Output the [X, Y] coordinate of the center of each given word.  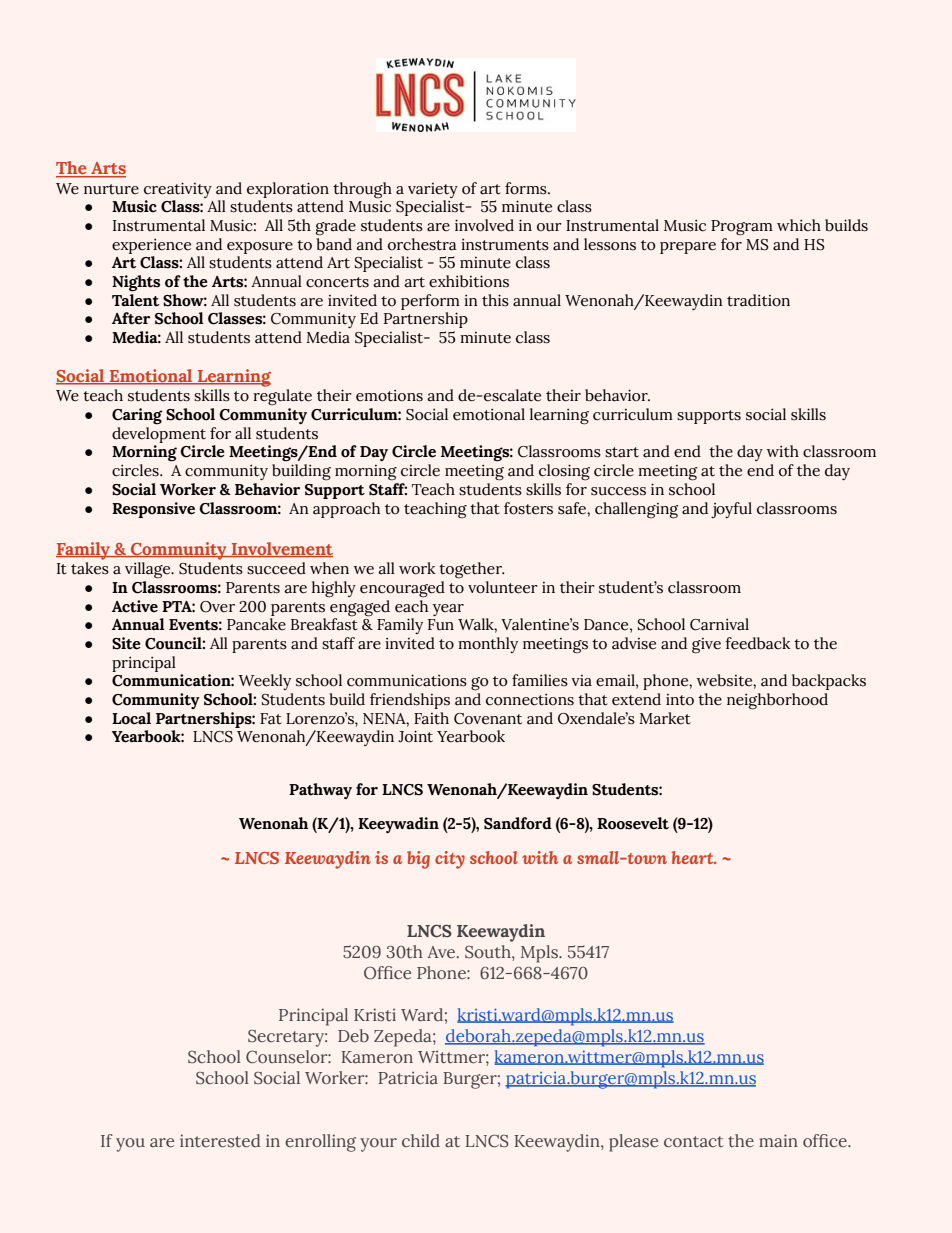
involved [484, 225]
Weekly [264, 682]
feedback [757, 643]
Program [742, 228]
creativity [178, 190]
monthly [488, 645]
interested [220, 1141]
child [421, 1141]
